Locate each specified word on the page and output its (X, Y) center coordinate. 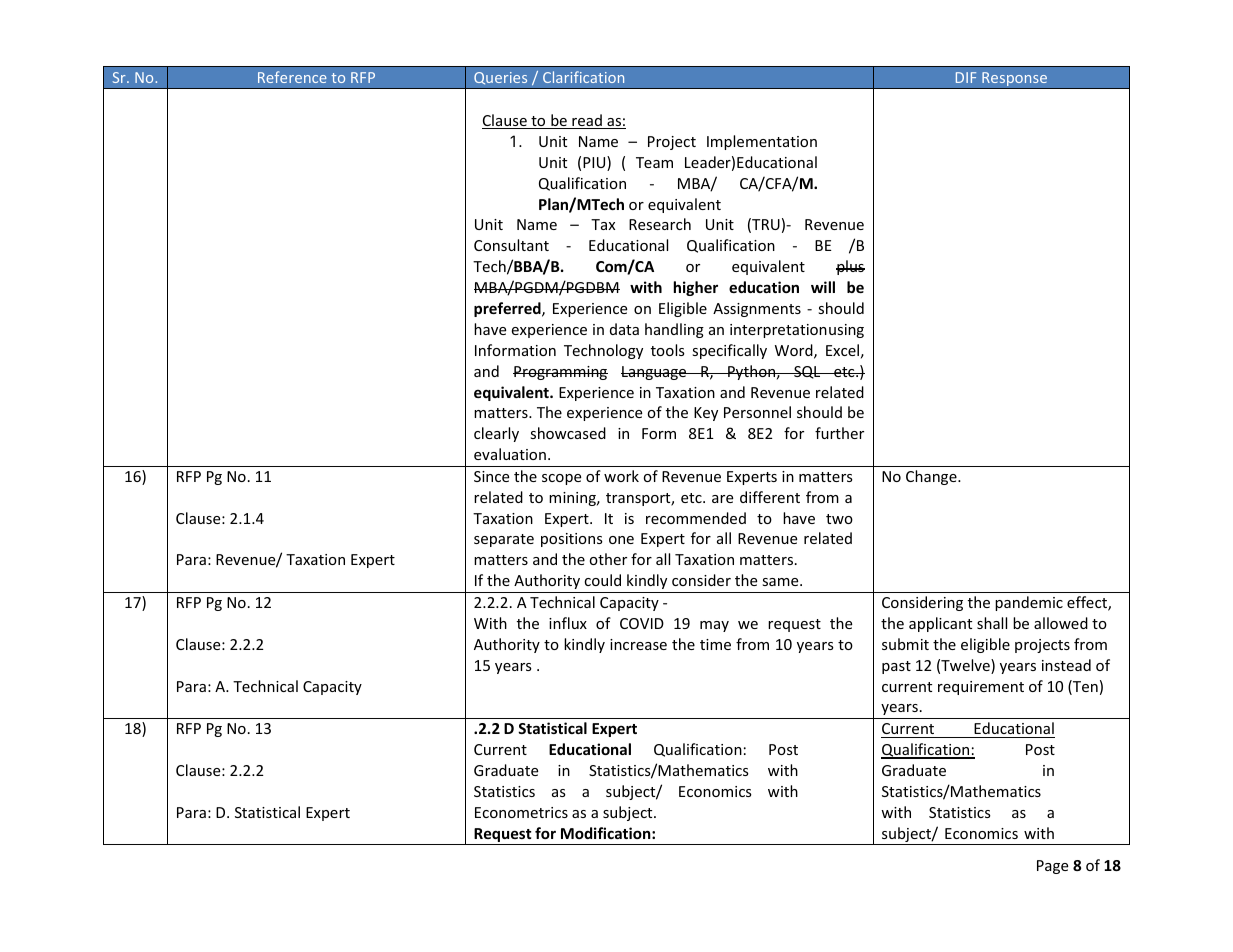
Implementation (762, 142)
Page (1052, 867)
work (621, 476)
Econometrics (521, 812)
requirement (981, 688)
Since (491, 476)
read (587, 121)
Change (932, 477)
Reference (292, 77)
